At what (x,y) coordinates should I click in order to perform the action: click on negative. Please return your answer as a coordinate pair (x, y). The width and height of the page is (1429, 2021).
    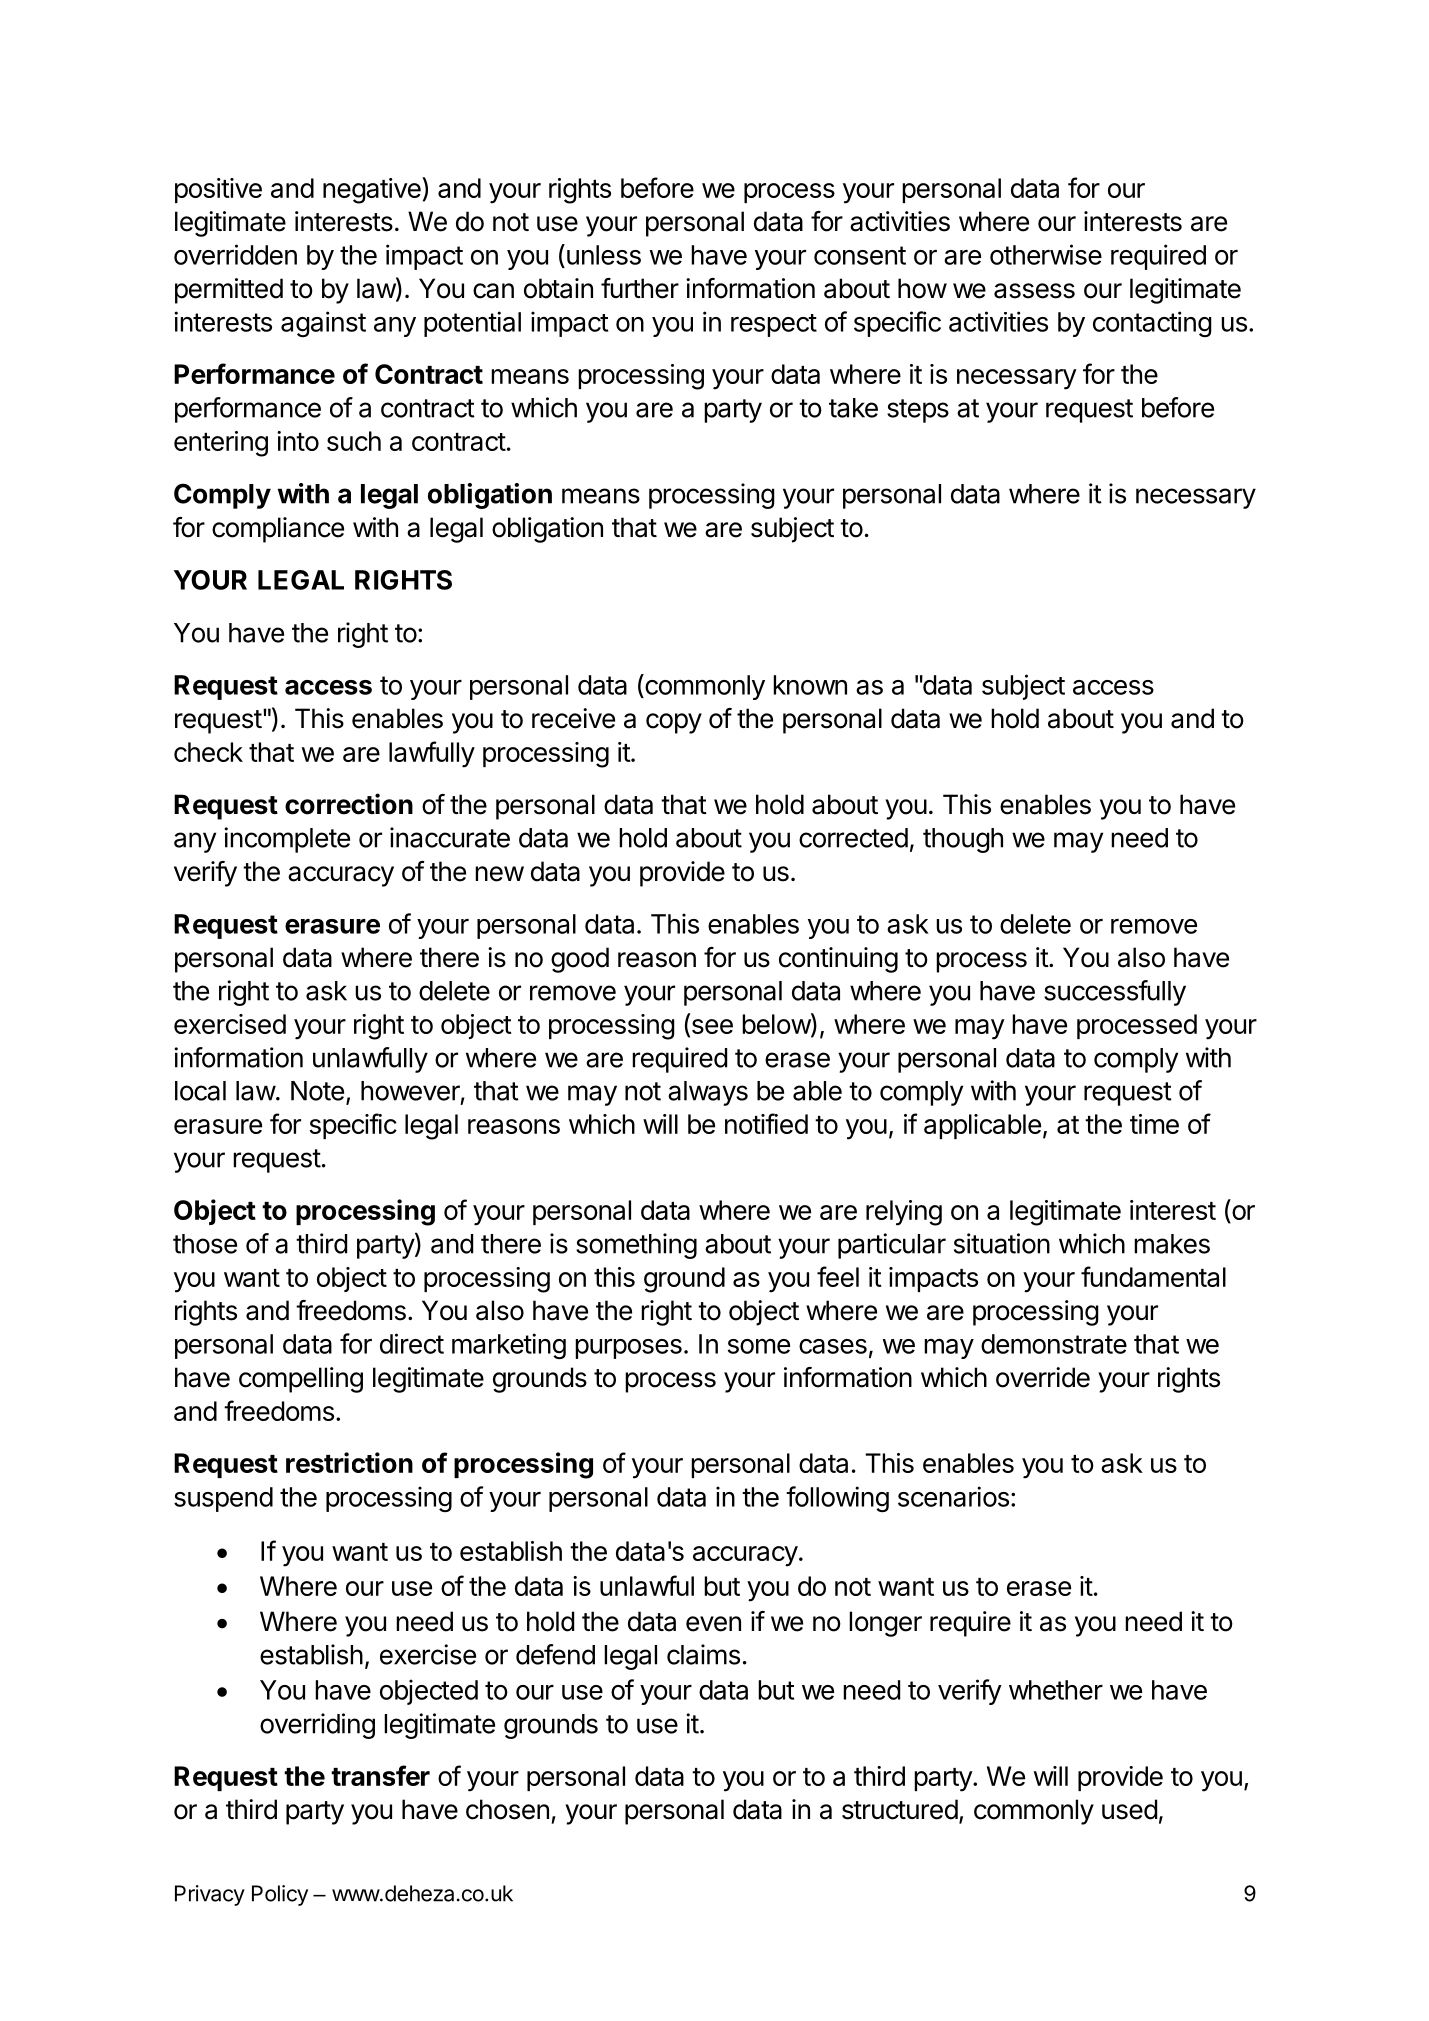
    Looking at the image, I should click on (373, 190).
